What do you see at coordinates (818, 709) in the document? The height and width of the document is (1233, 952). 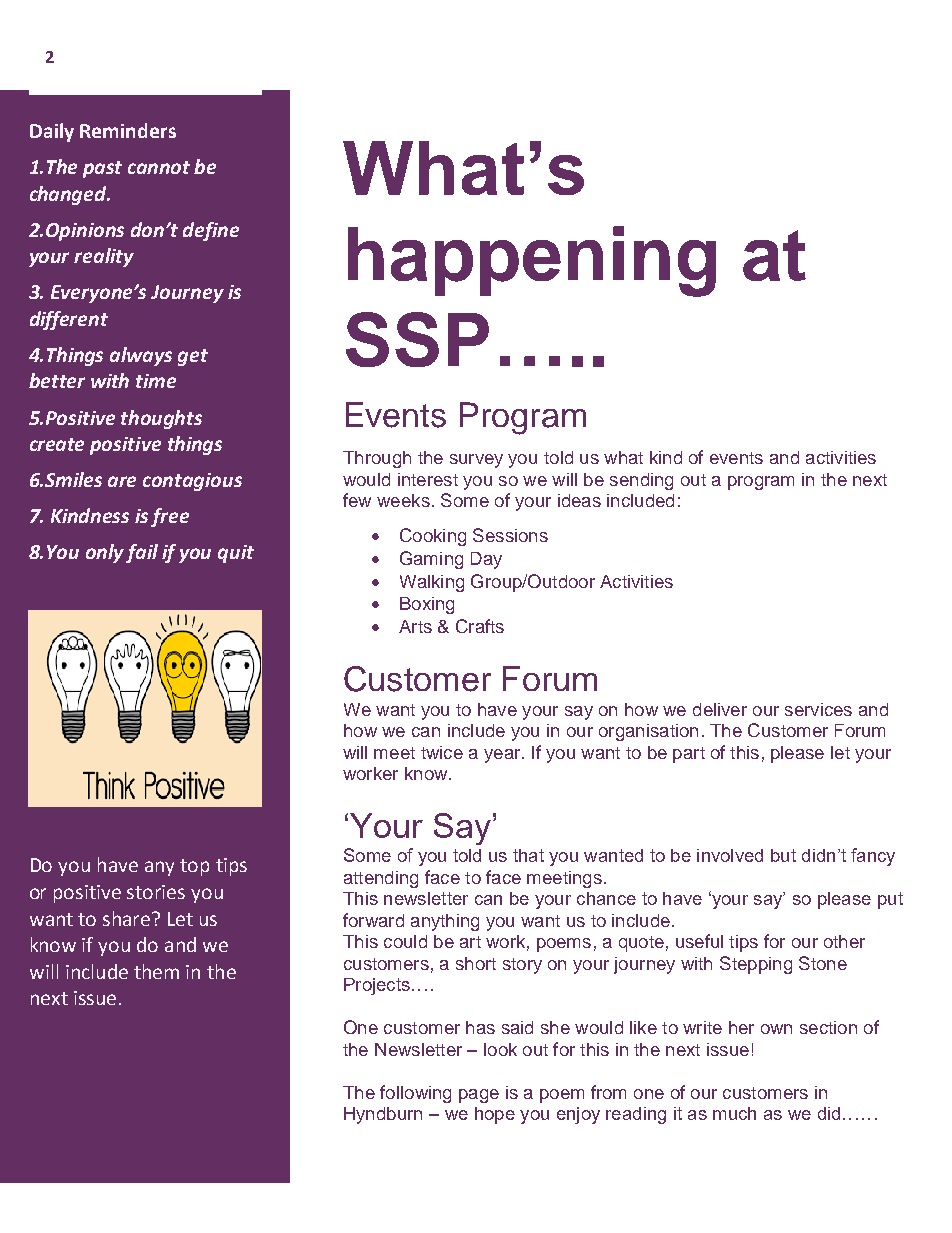 I see `services` at bounding box center [818, 709].
